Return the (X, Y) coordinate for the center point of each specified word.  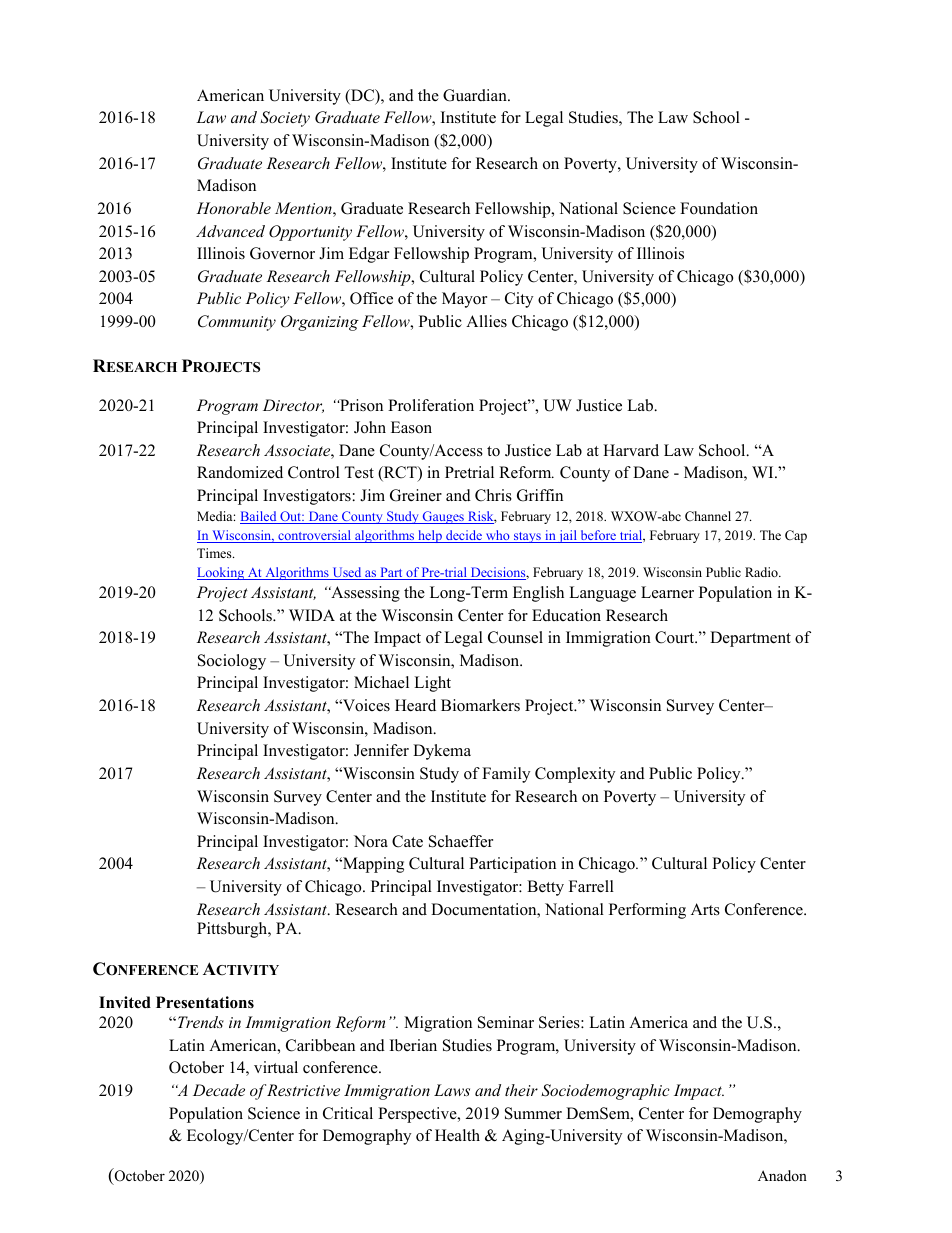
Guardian (476, 95)
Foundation (719, 208)
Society (285, 119)
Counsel (515, 637)
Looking (222, 573)
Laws (452, 1090)
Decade (219, 1090)
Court (676, 637)
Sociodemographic (605, 1092)
